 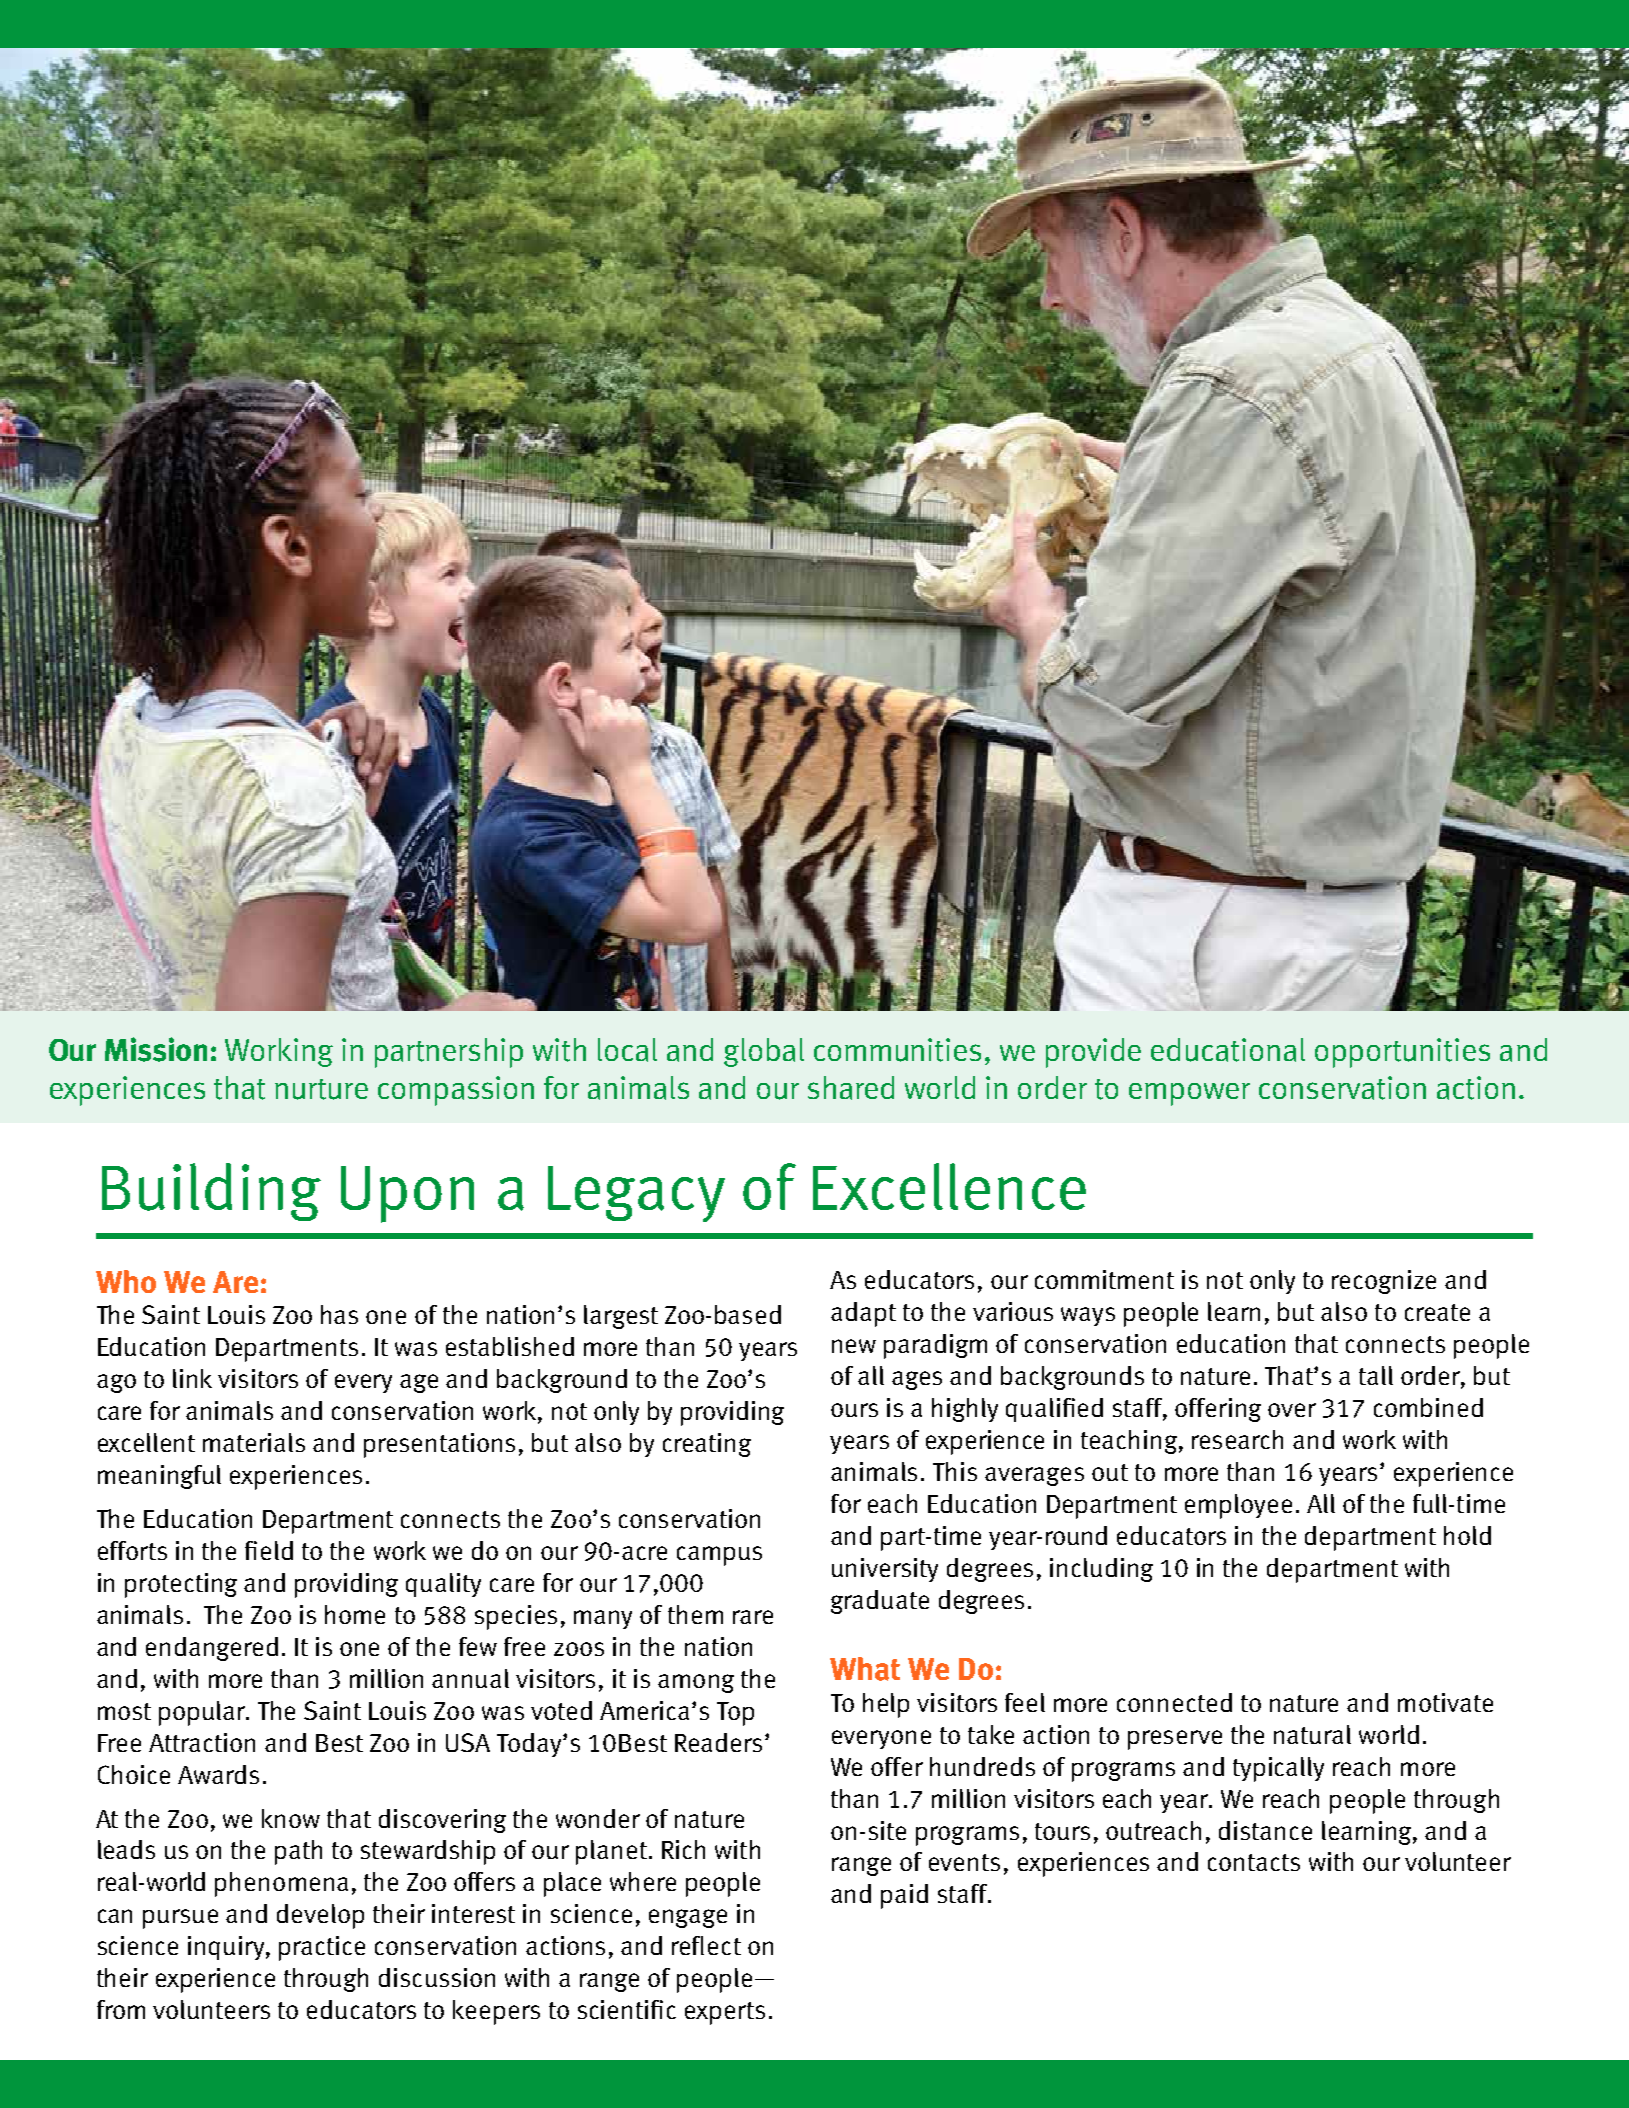 What do you see at coordinates (254, 1442) in the page?
I see `materials` at bounding box center [254, 1442].
